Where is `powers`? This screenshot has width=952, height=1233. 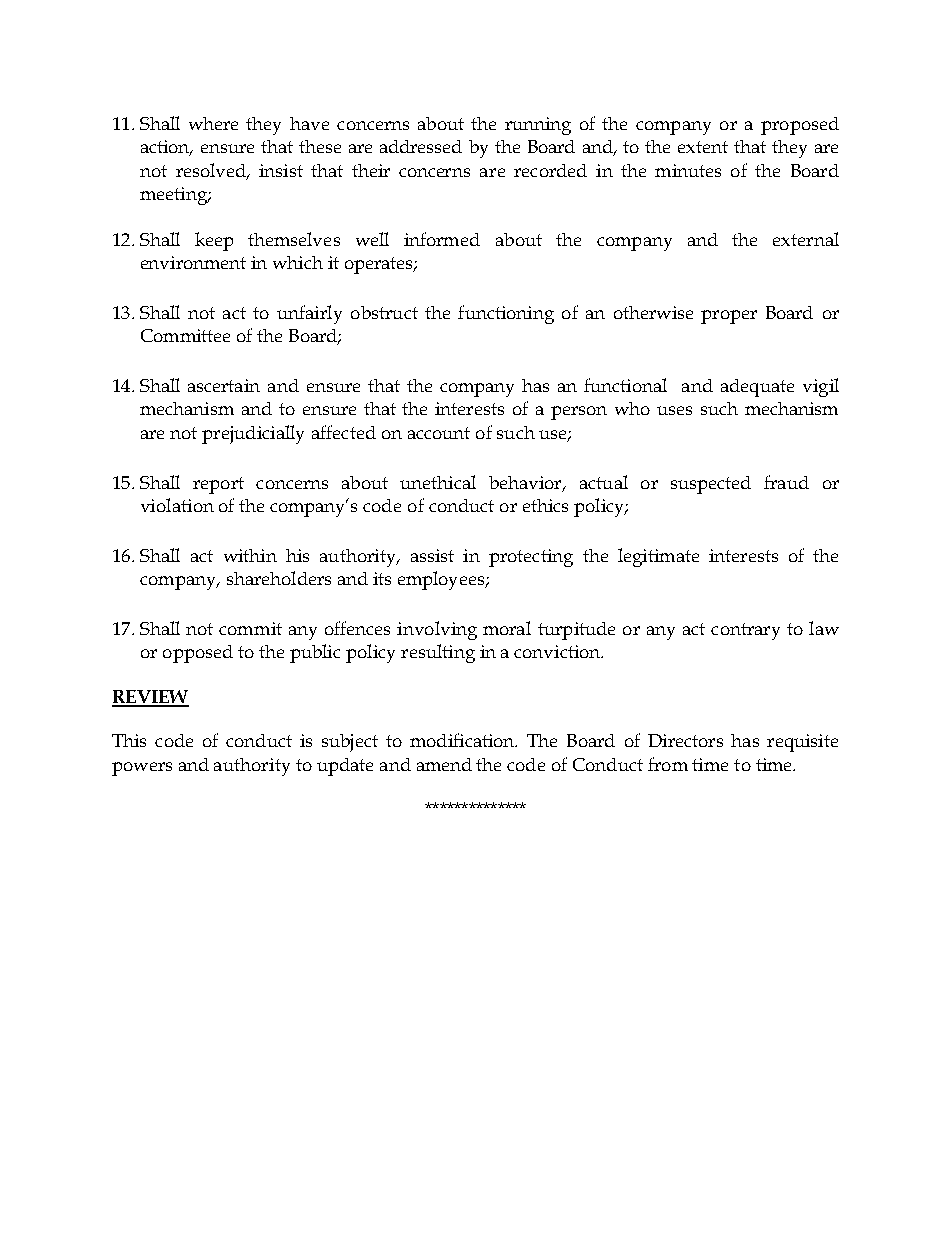 powers is located at coordinates (142, 769).
